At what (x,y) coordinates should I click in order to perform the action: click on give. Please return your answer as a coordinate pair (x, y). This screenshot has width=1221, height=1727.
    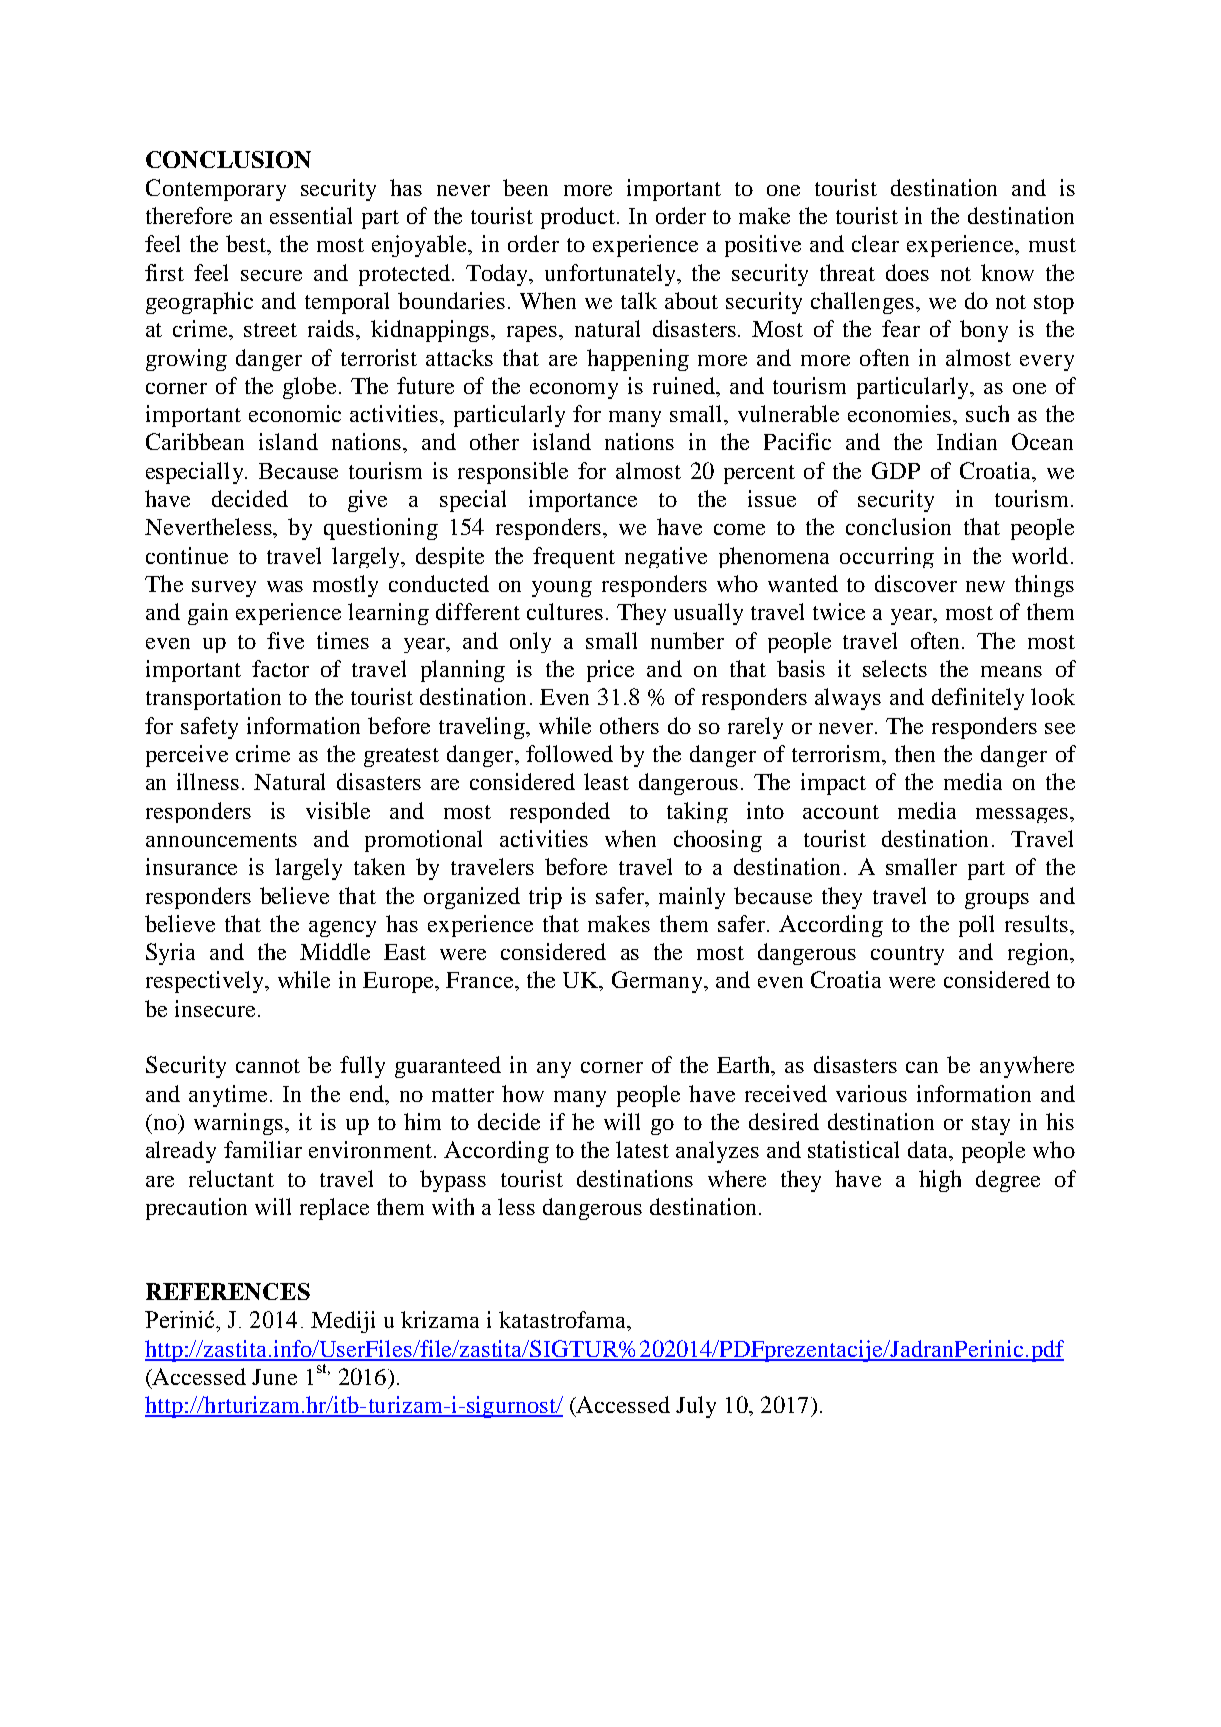
    Looking at the image, I should click on (367, 501).
